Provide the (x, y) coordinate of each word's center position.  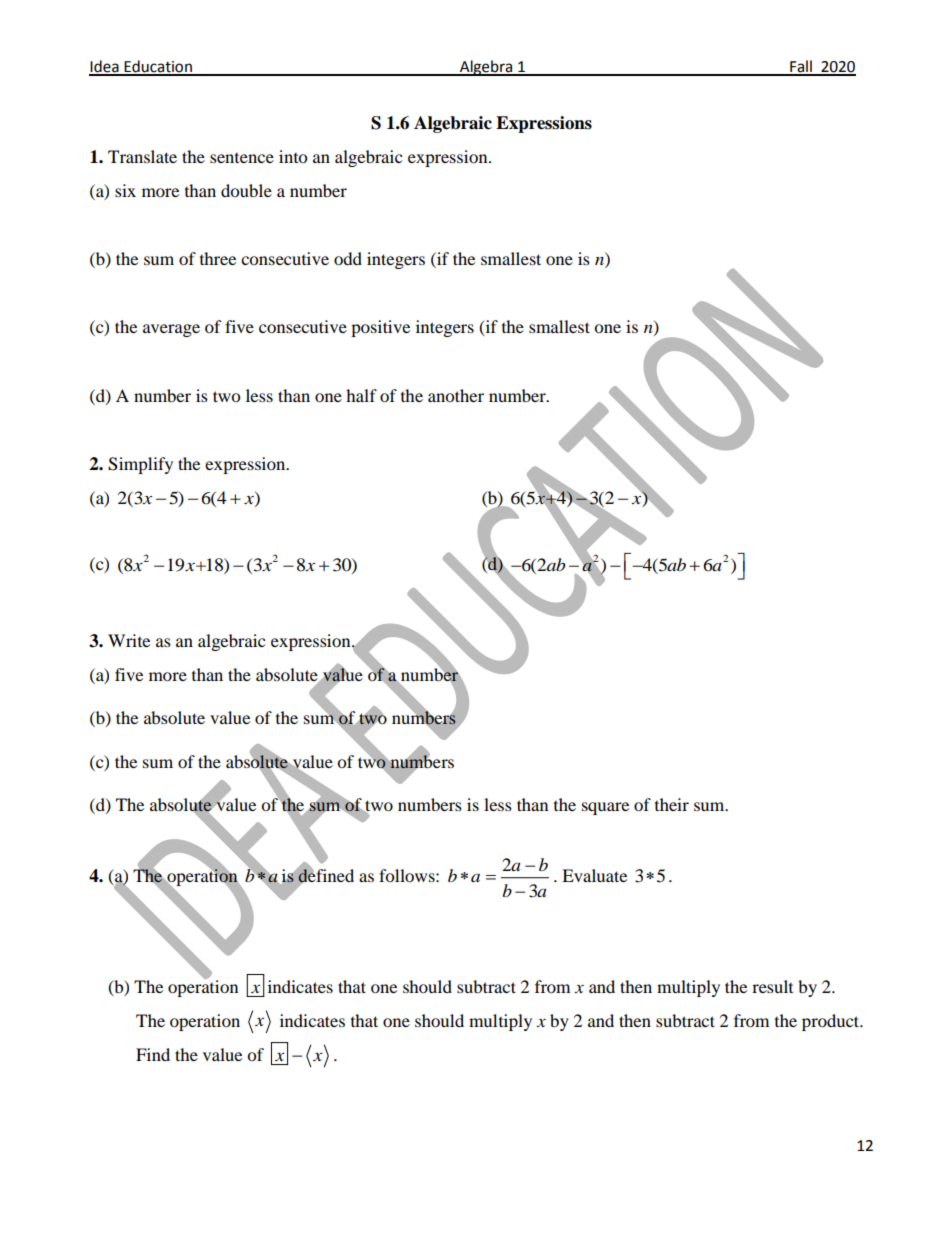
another (456, 395)
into (293, 156)
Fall (801, 67)
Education (158, 67)
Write (129, 640)
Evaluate (594, 875)
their (672, 804)
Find (153, 1054)
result (772, 986)
